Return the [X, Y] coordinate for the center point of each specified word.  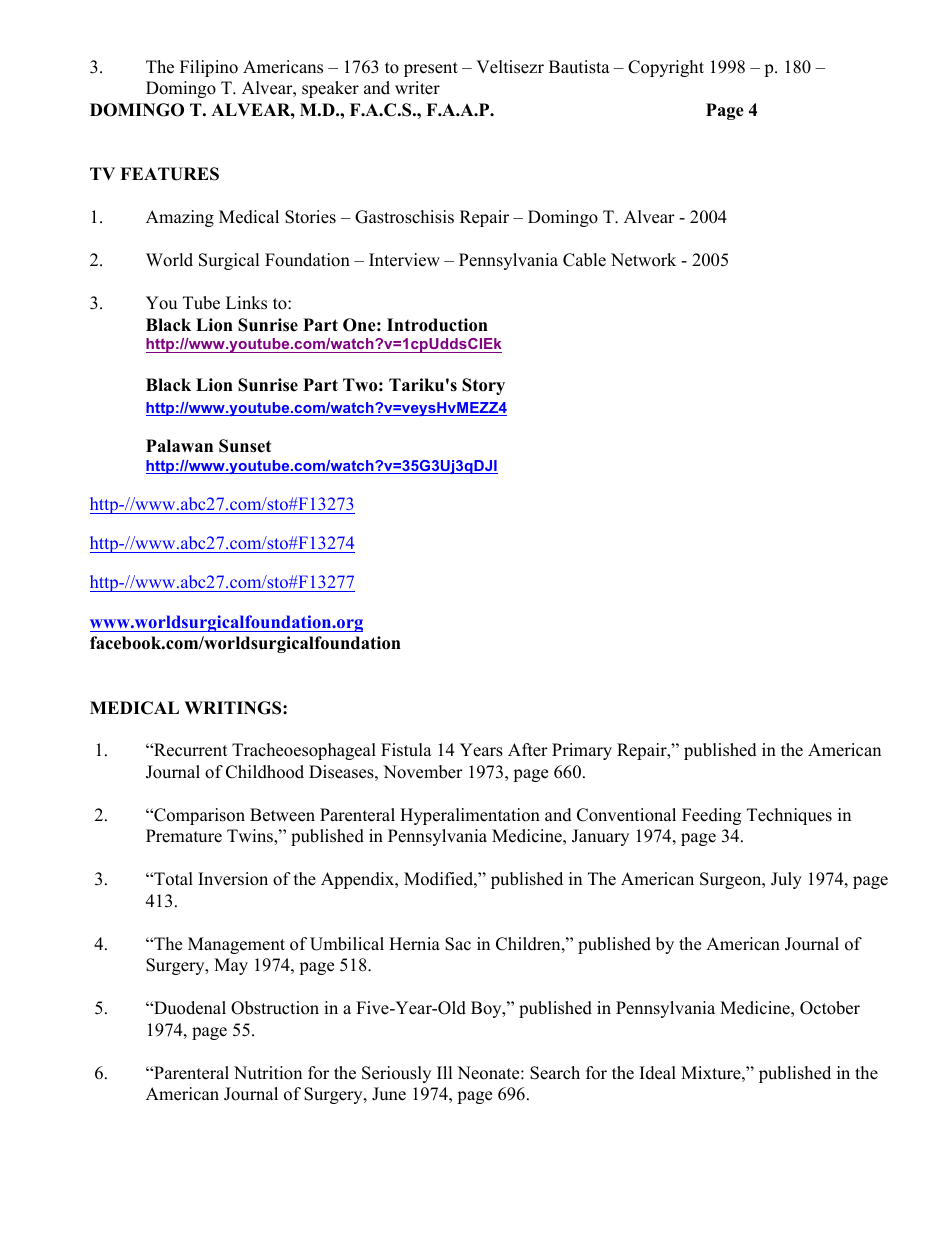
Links [246, 303]
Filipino [209, 68]
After [528, 750]
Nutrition [268, 1073]
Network [643, 260]
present [431, 69]
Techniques [789, 816]
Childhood [265, 772]
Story [483, 386]
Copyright [666, 68]
